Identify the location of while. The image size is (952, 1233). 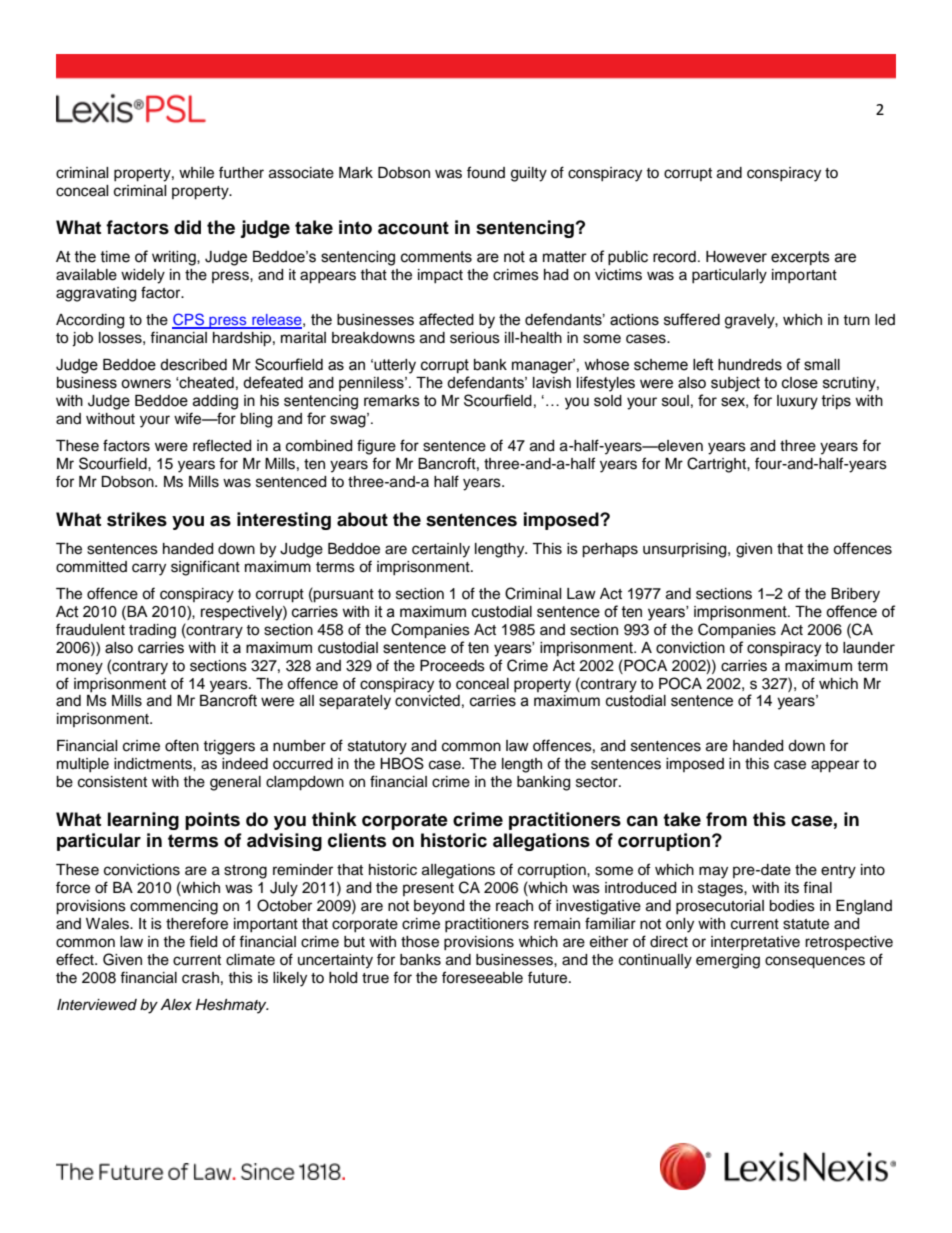
(196, 173).
